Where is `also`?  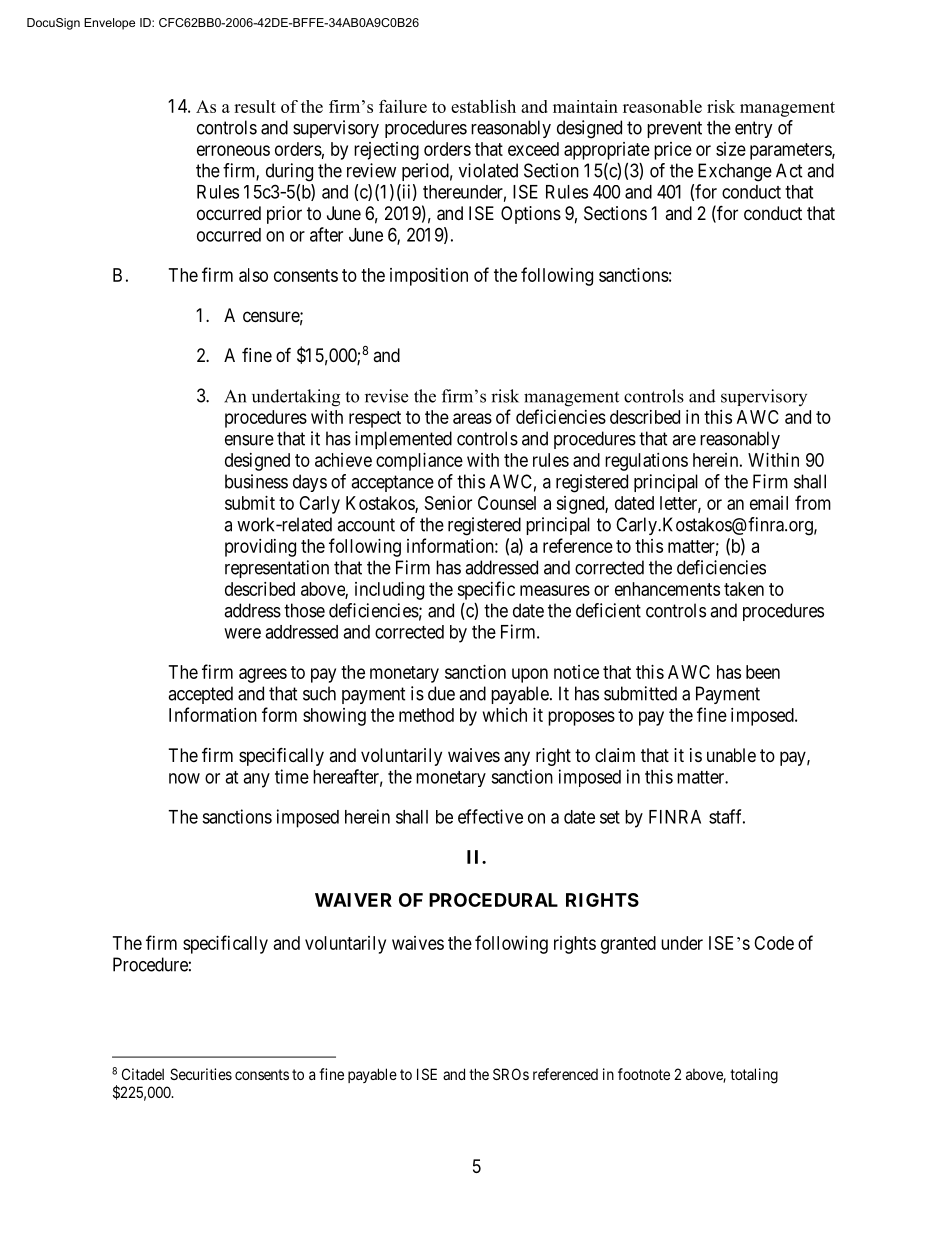
also is located at coordinates (253, 275).
